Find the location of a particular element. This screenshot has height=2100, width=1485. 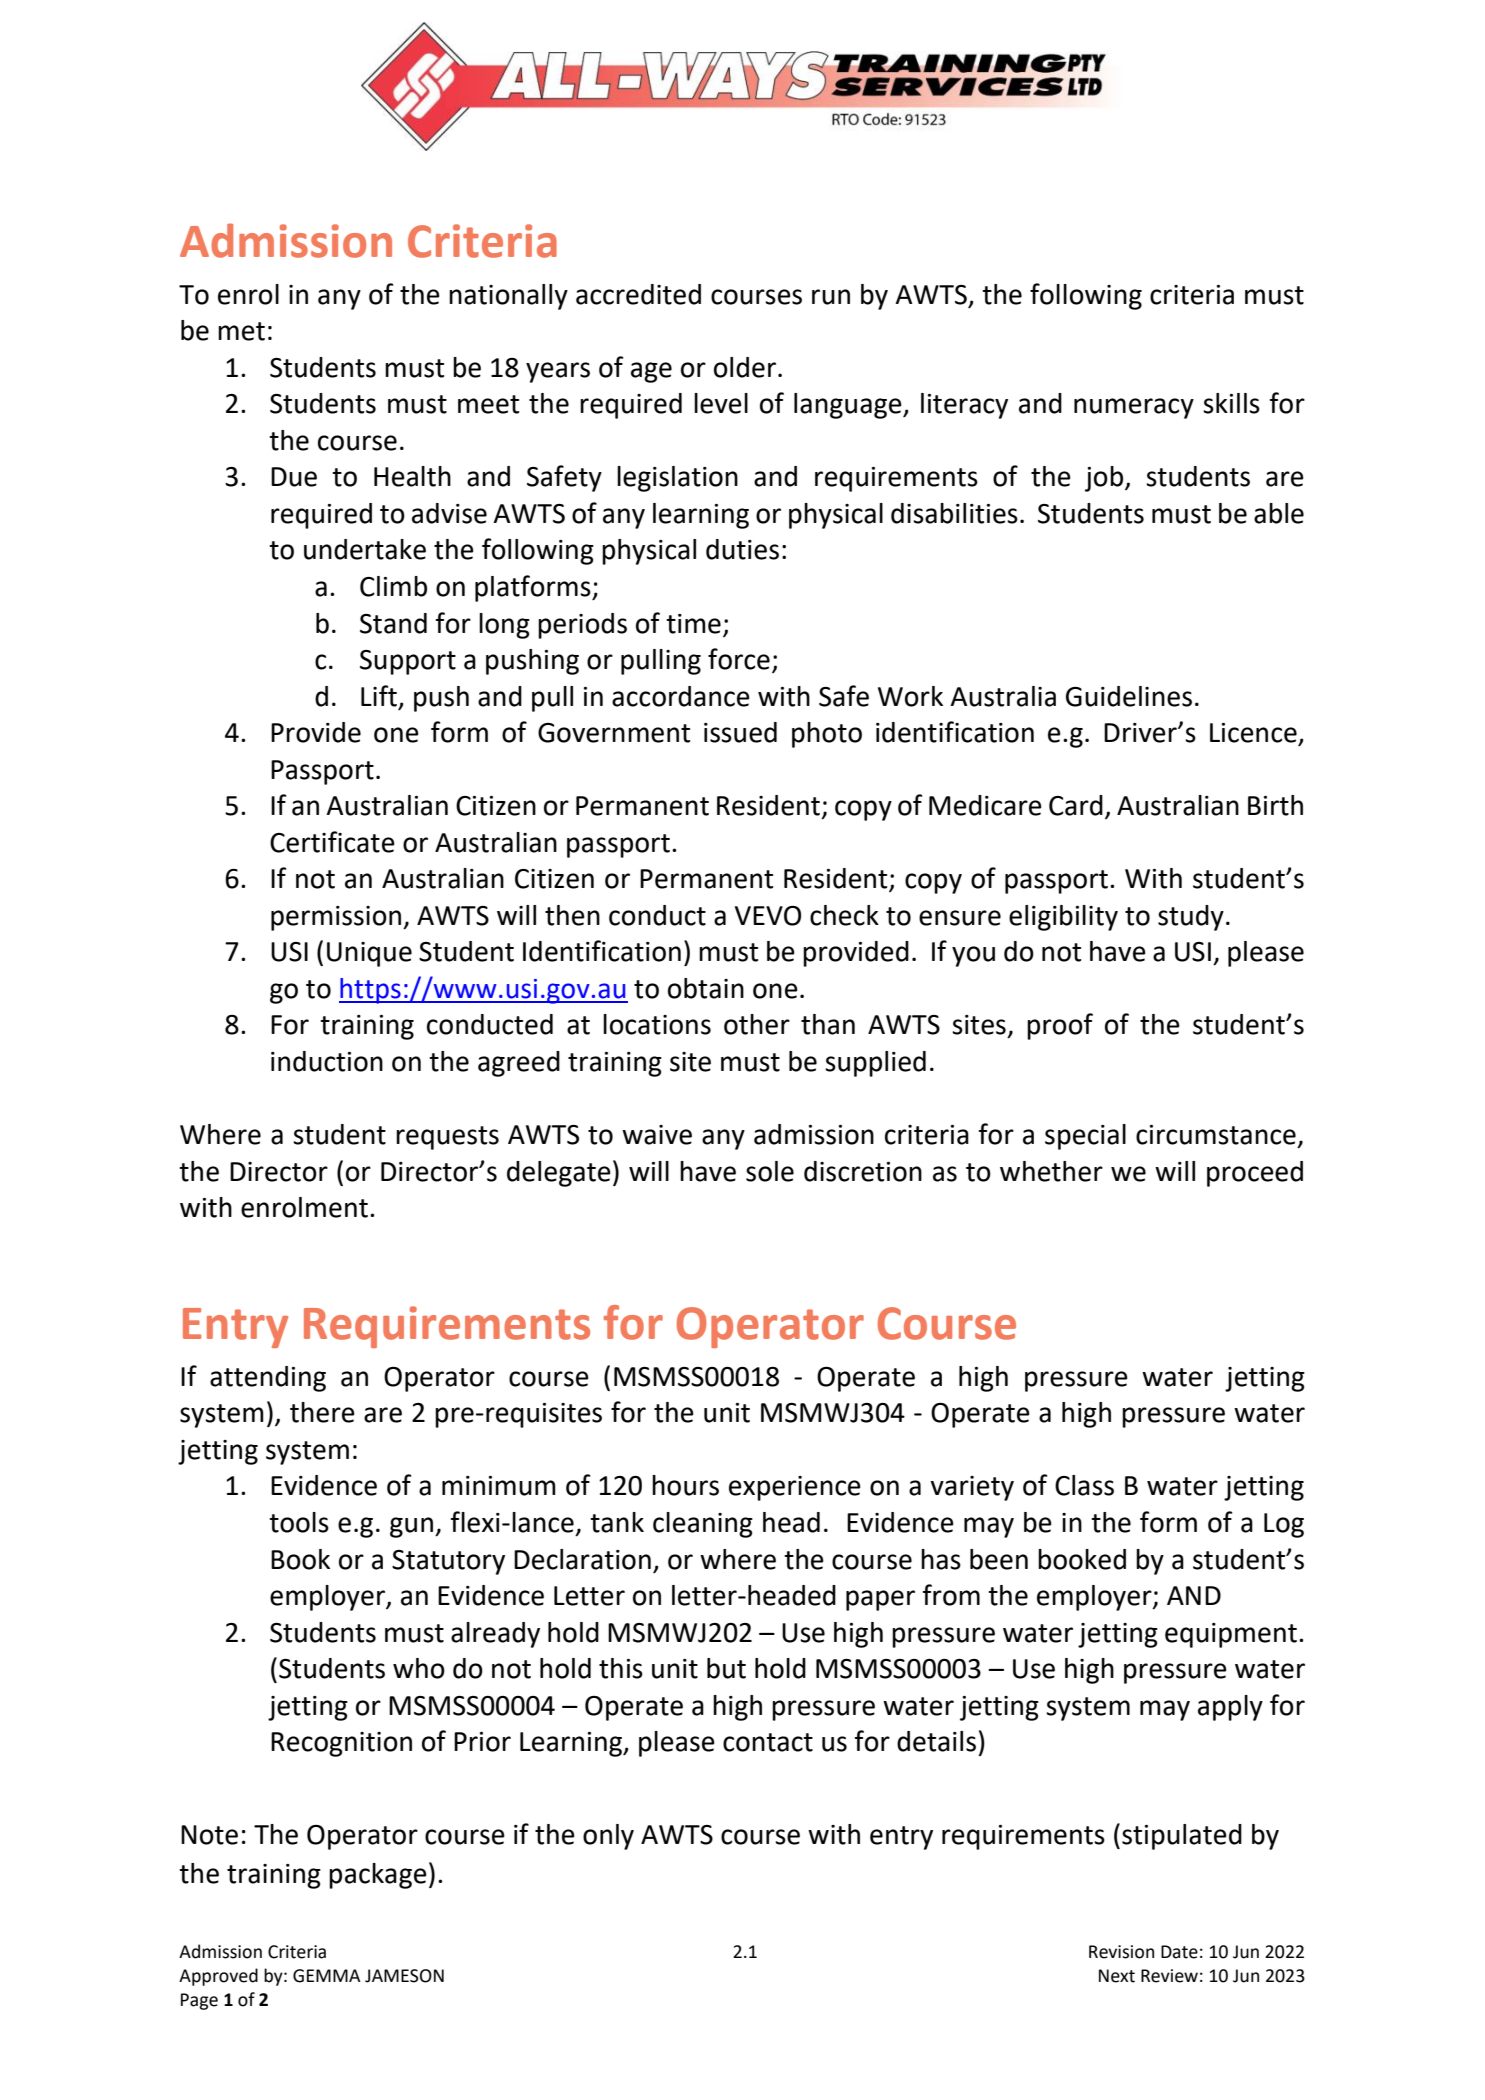

older is located at coordinates (745, 367).
